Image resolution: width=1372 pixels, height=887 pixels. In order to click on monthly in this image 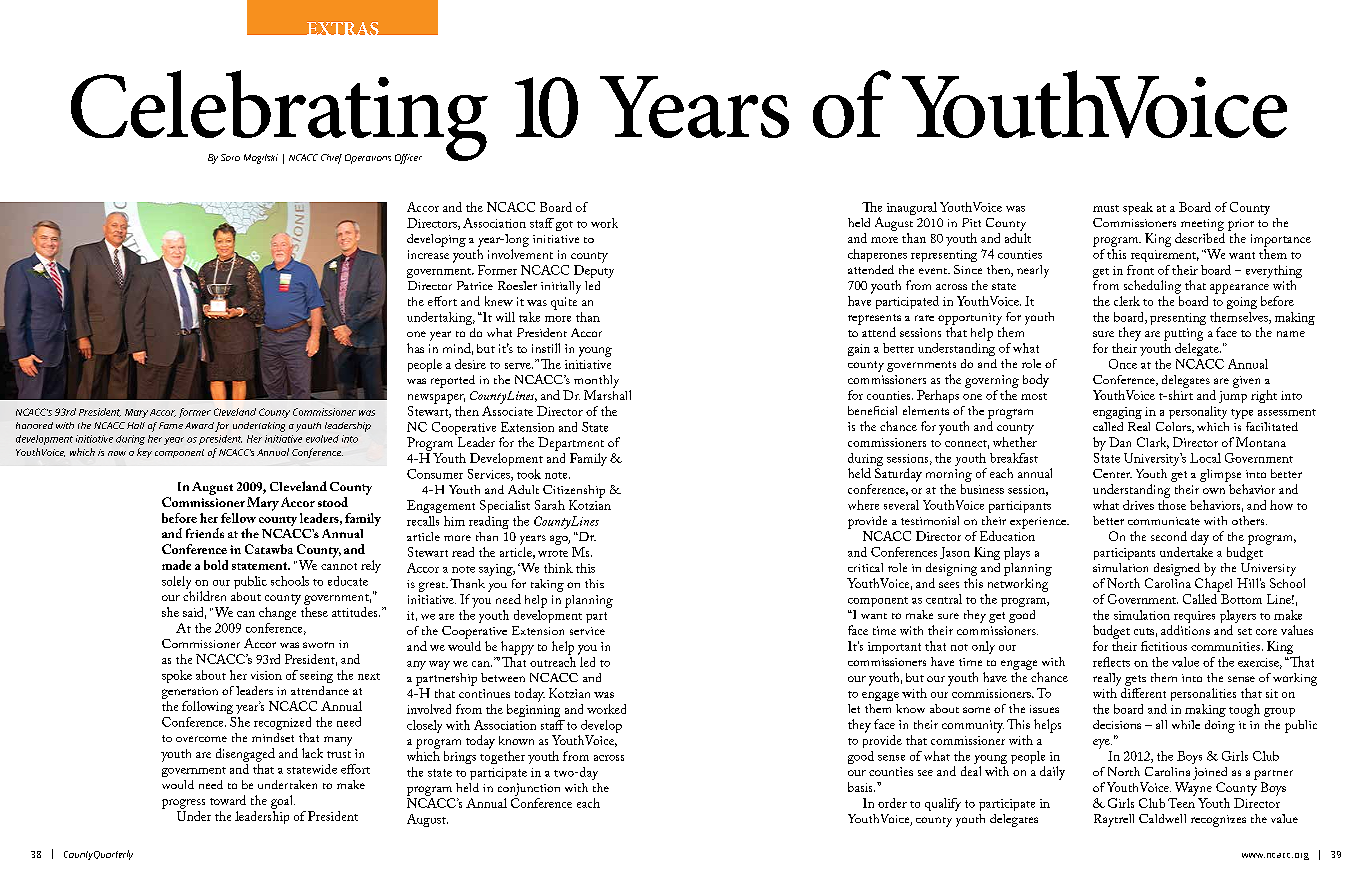, I will do `click(596, 381)`.
